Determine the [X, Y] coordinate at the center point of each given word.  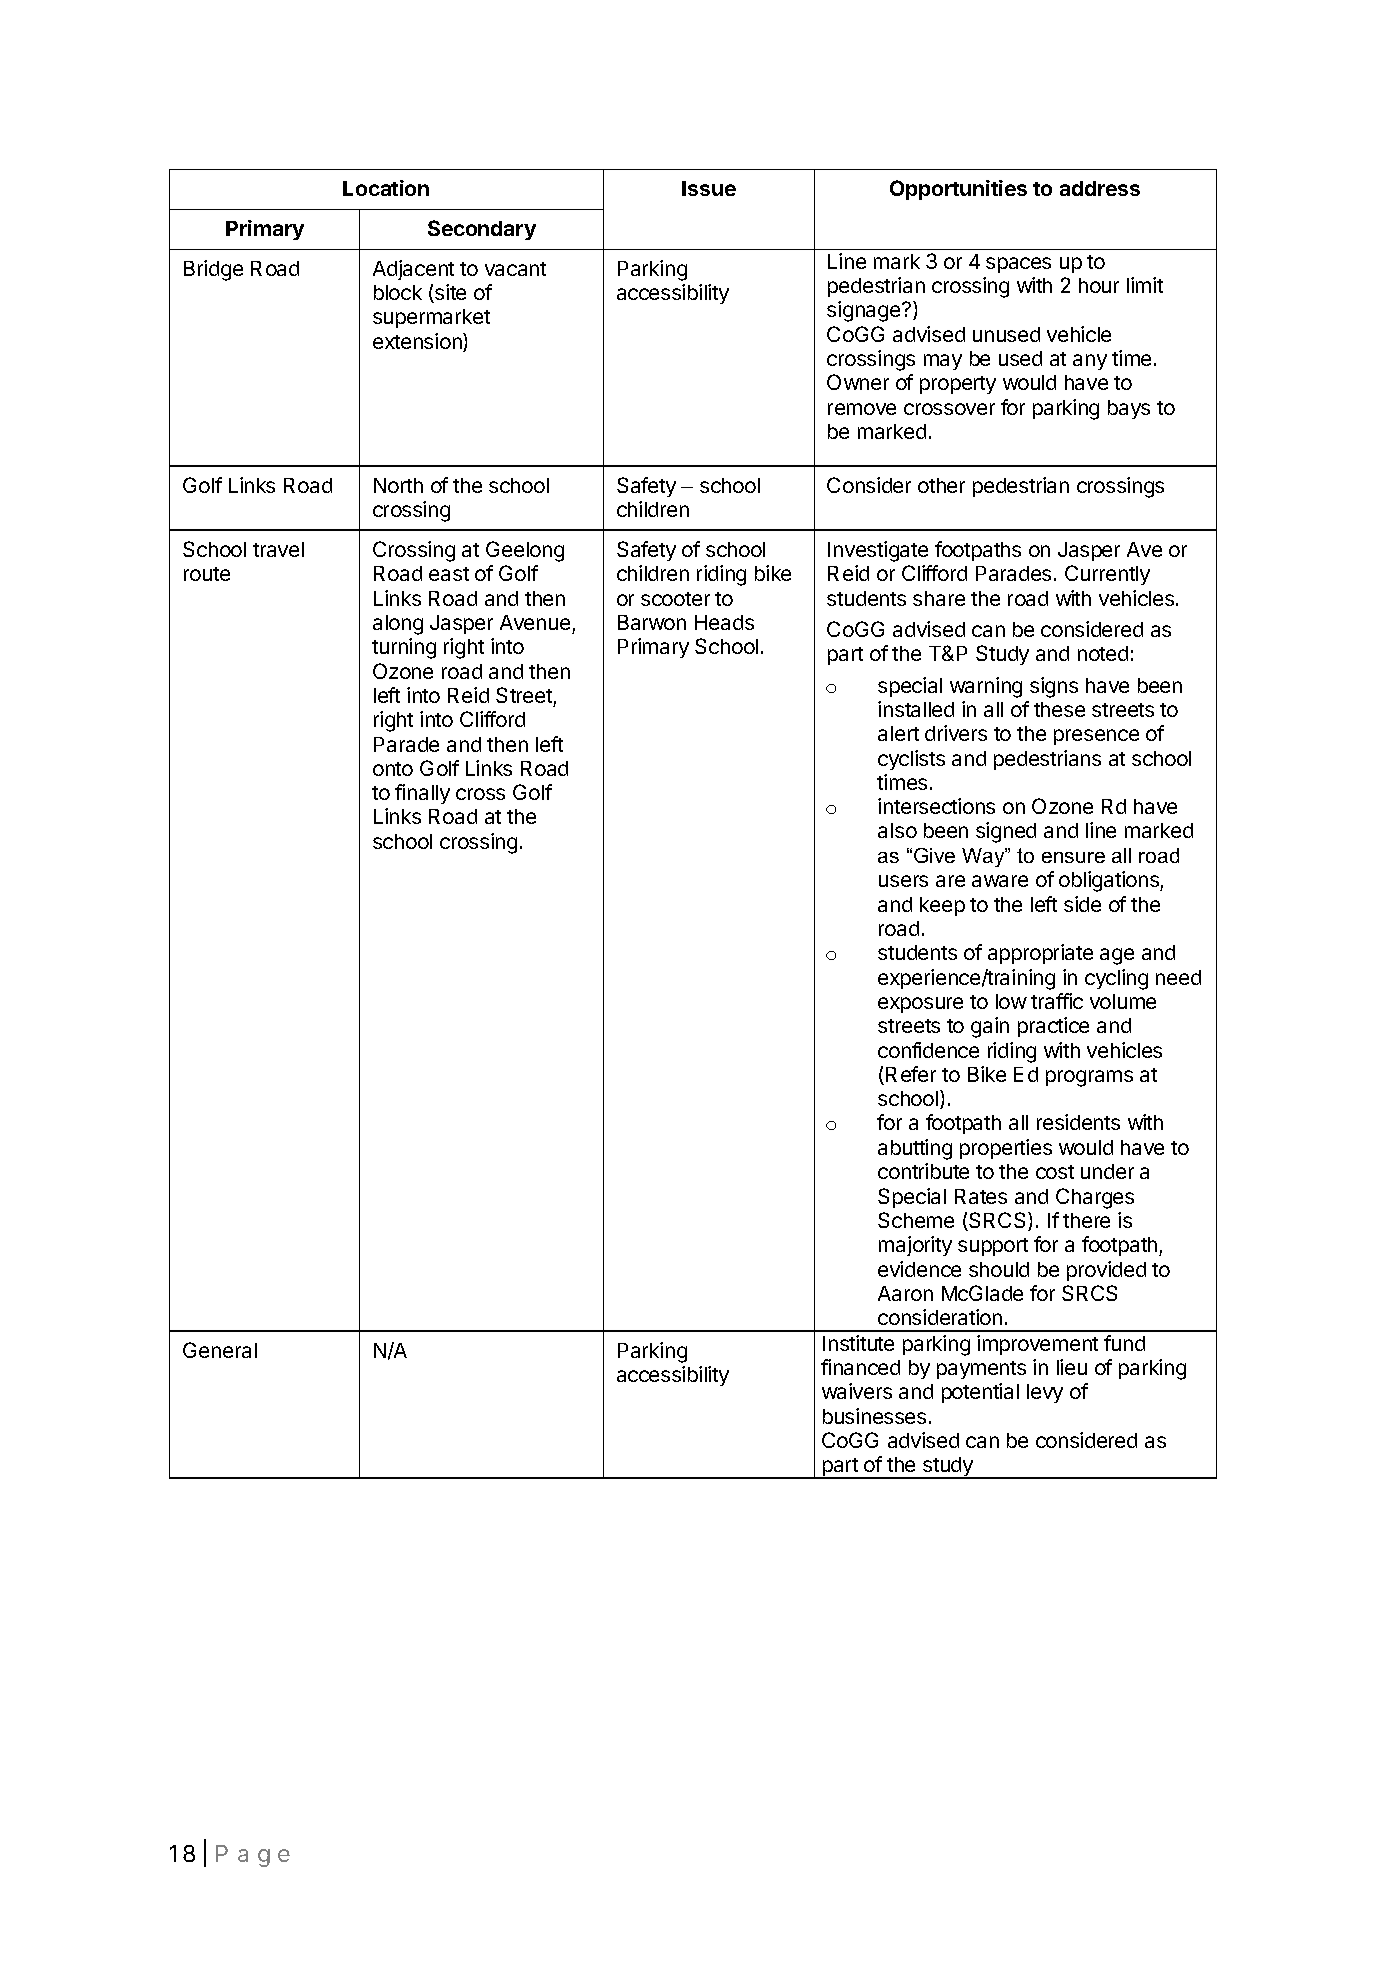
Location [386, 188]
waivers [857, 1391]
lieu [1072, 1367]
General [220, 1350]
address [1100, 188]
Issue [709, 188]
